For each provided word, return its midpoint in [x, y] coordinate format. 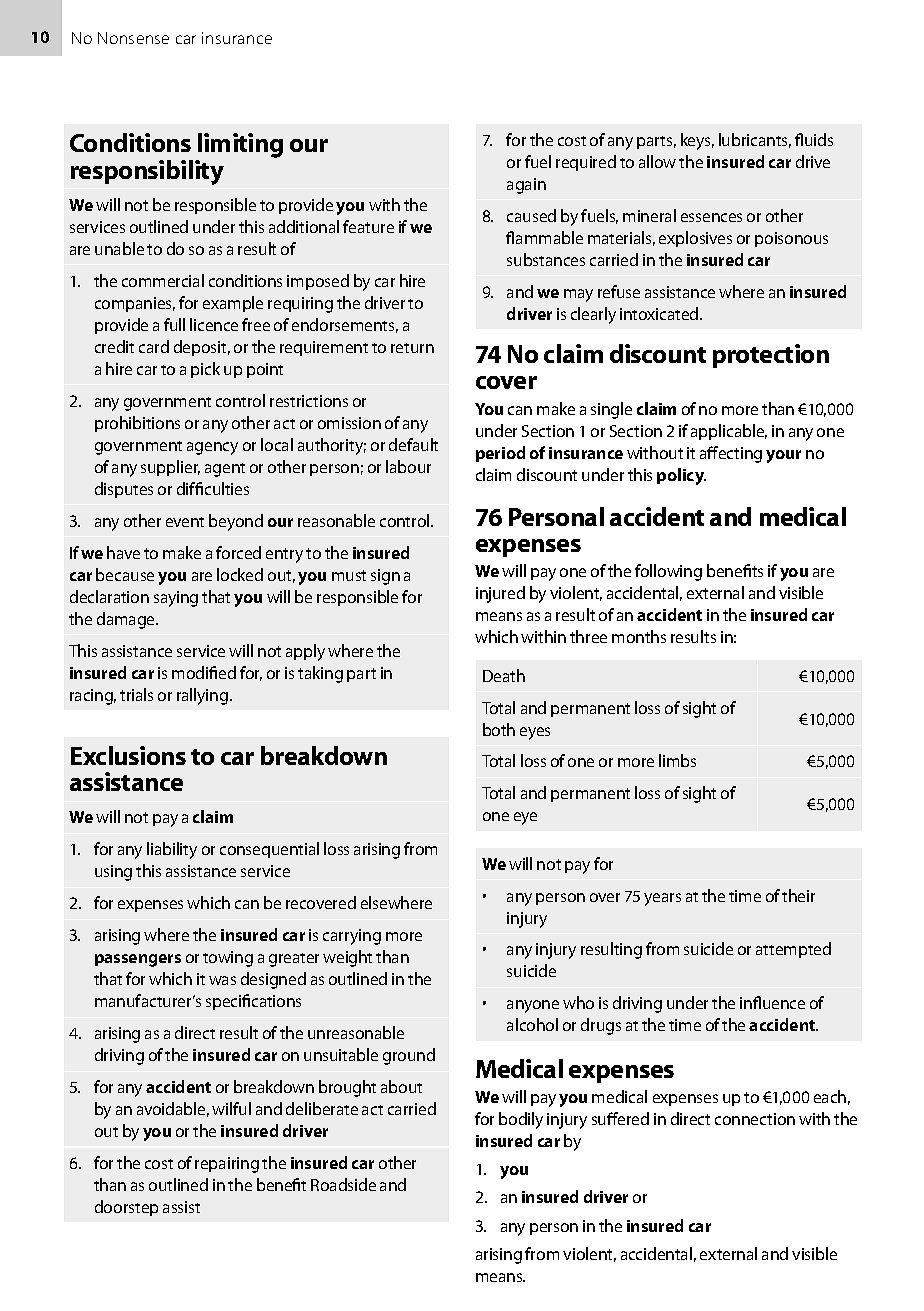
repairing [227, 1165]
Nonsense [133, 38]
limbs [677, 760]
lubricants [755, 140]
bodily [521, 1120]
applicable [729, 432]
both [499, 729]
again [526, 186]
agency [212, 448]
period [500, 454]
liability [172, 850]
